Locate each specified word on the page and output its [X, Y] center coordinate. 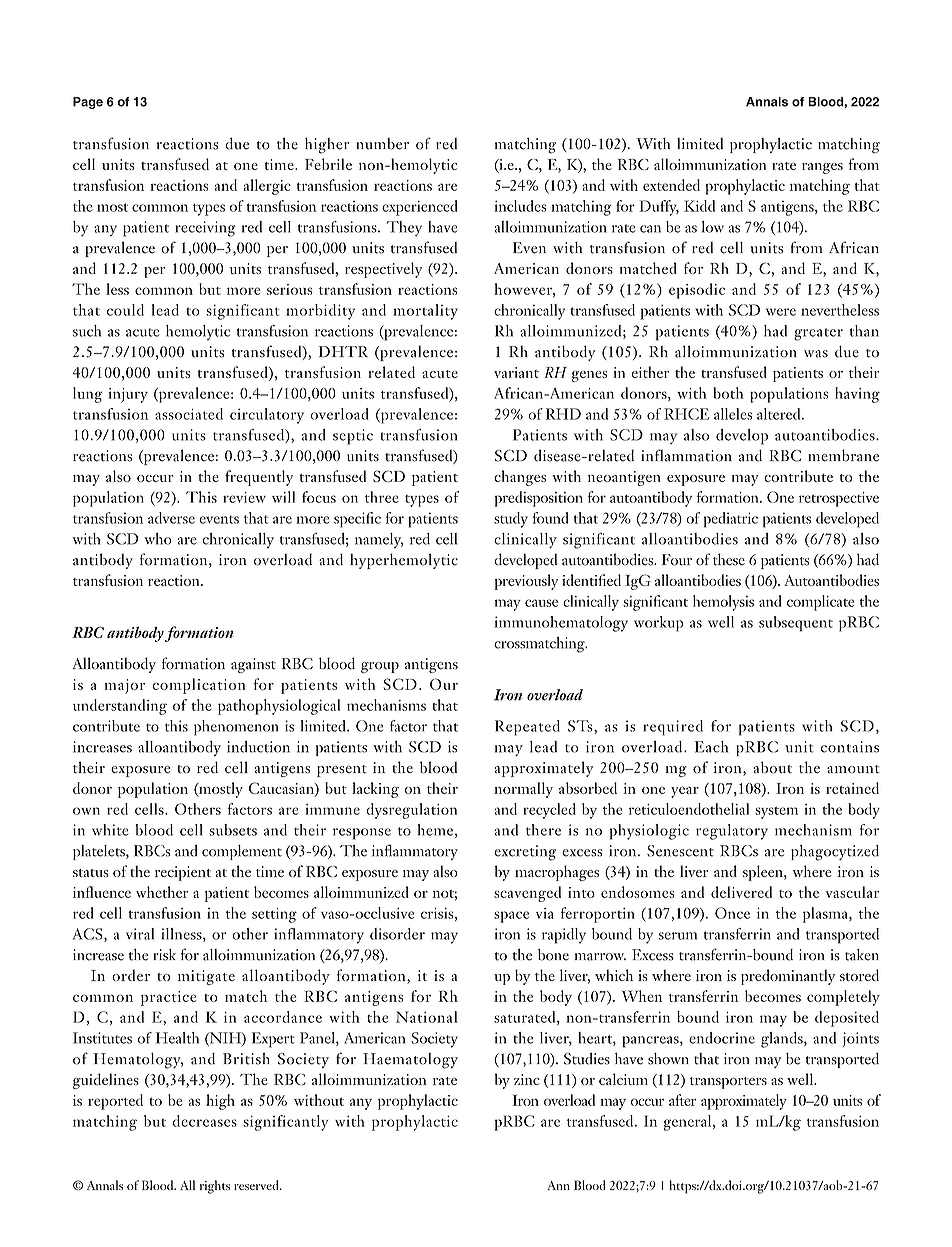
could [125, 310]
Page [88, 103]
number [382, 144]
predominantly [788, 977]
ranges [822, 168]
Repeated [527, 728]
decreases [205, 1121]
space [511, 917]
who [158, 539]
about [772, 767]
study [511, 520]
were [781, 312]
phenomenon [236, 728]
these [729, 559]
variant [516, 372]
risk [164, 955]
